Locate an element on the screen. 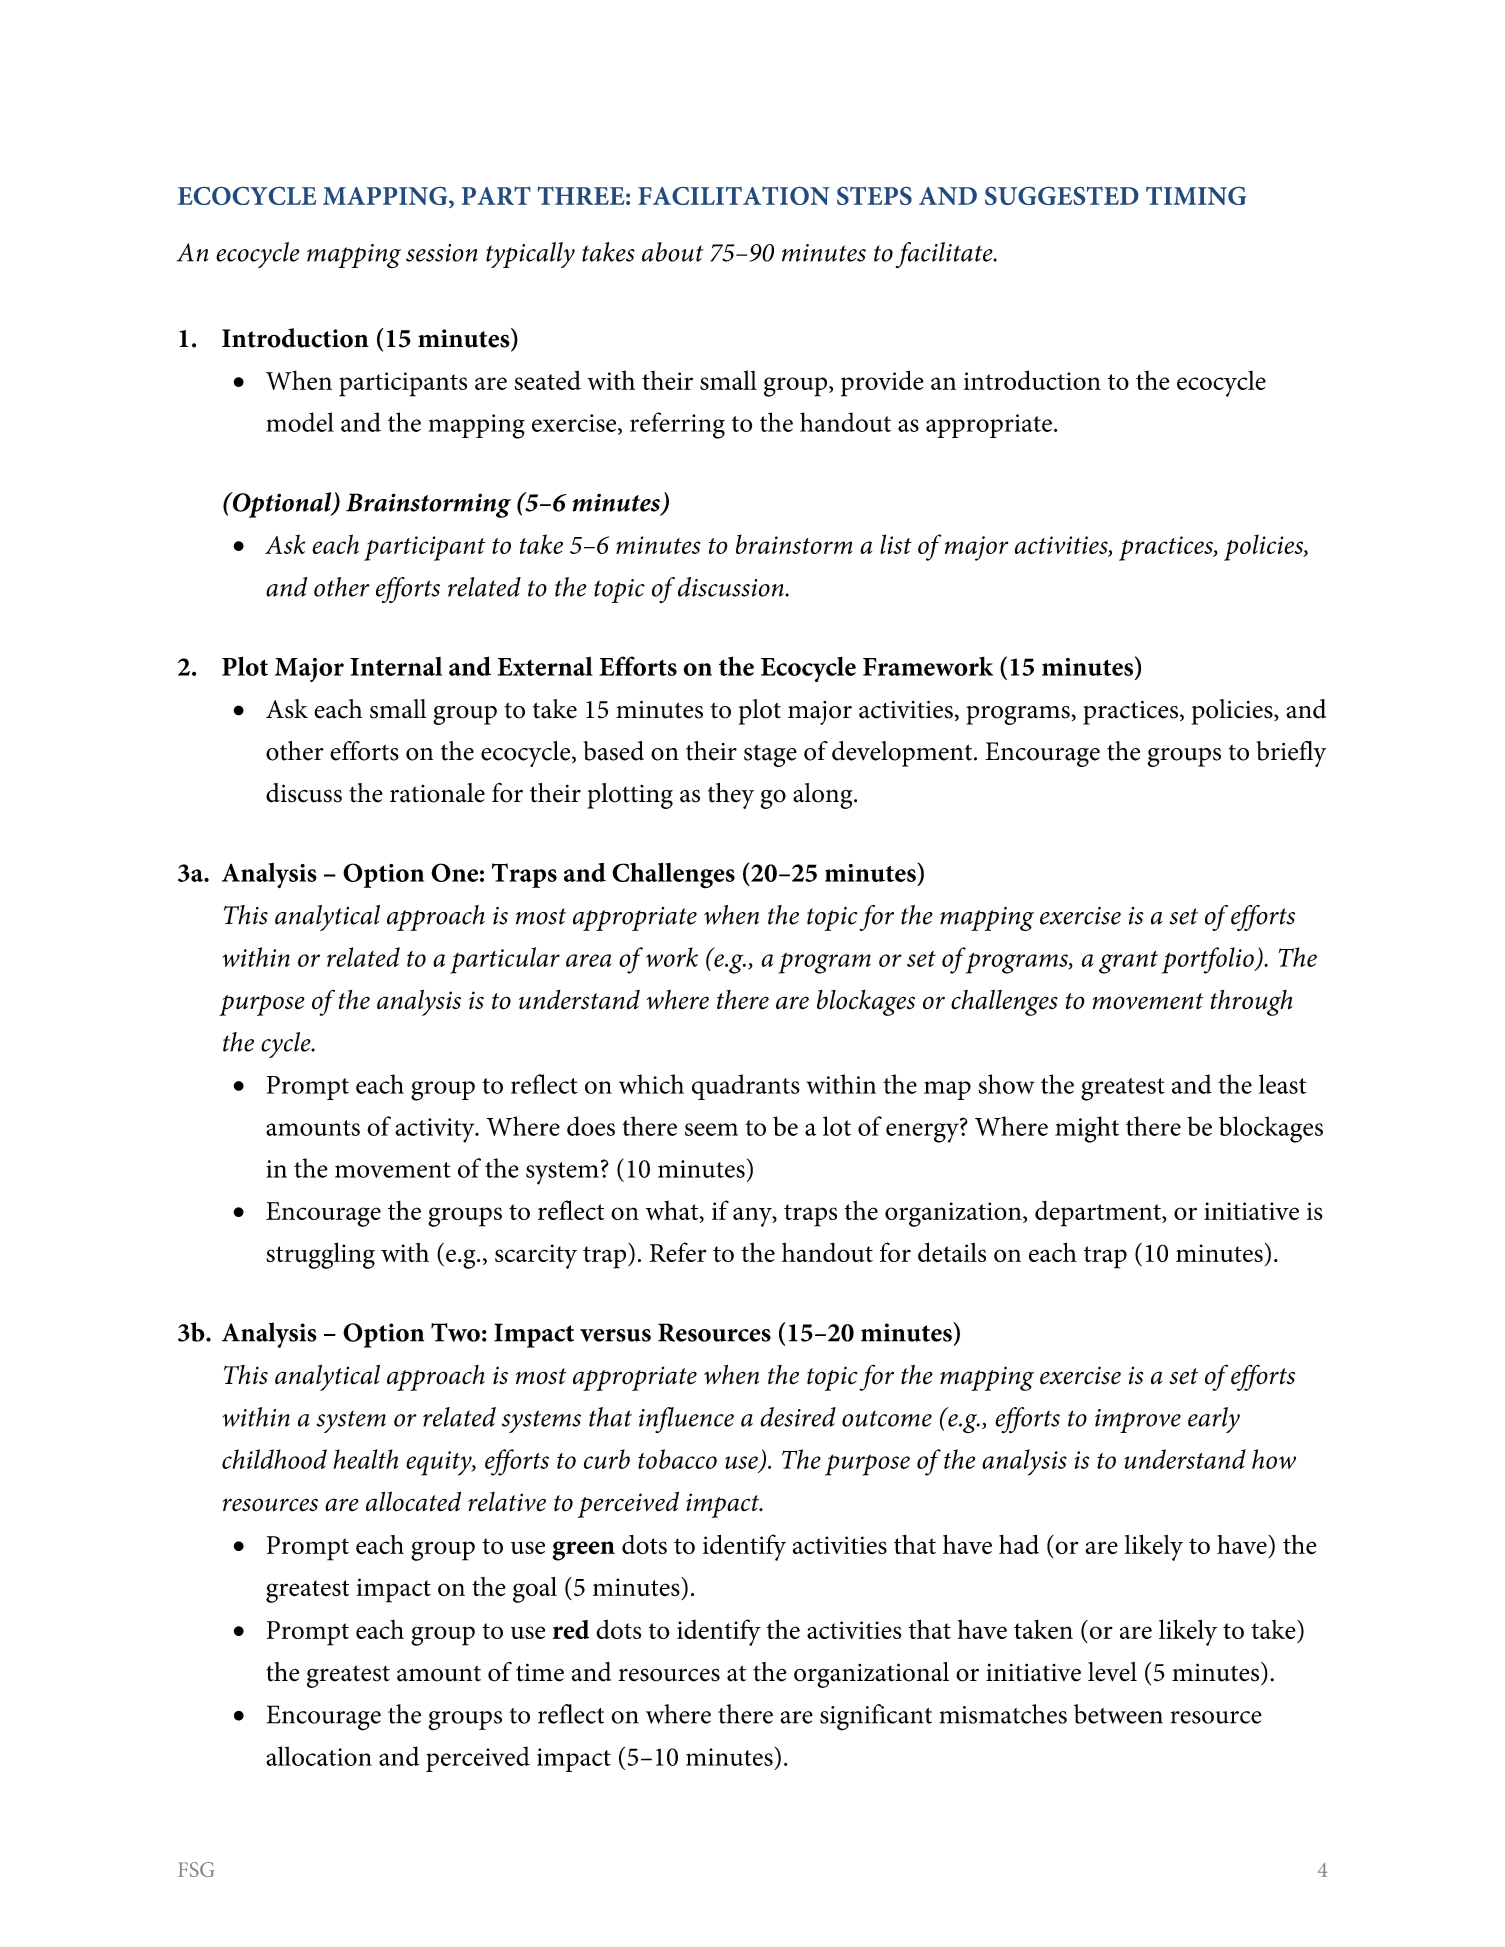 The image size is (1505, 1947). struggling is located at coordinates (320, 1255).
